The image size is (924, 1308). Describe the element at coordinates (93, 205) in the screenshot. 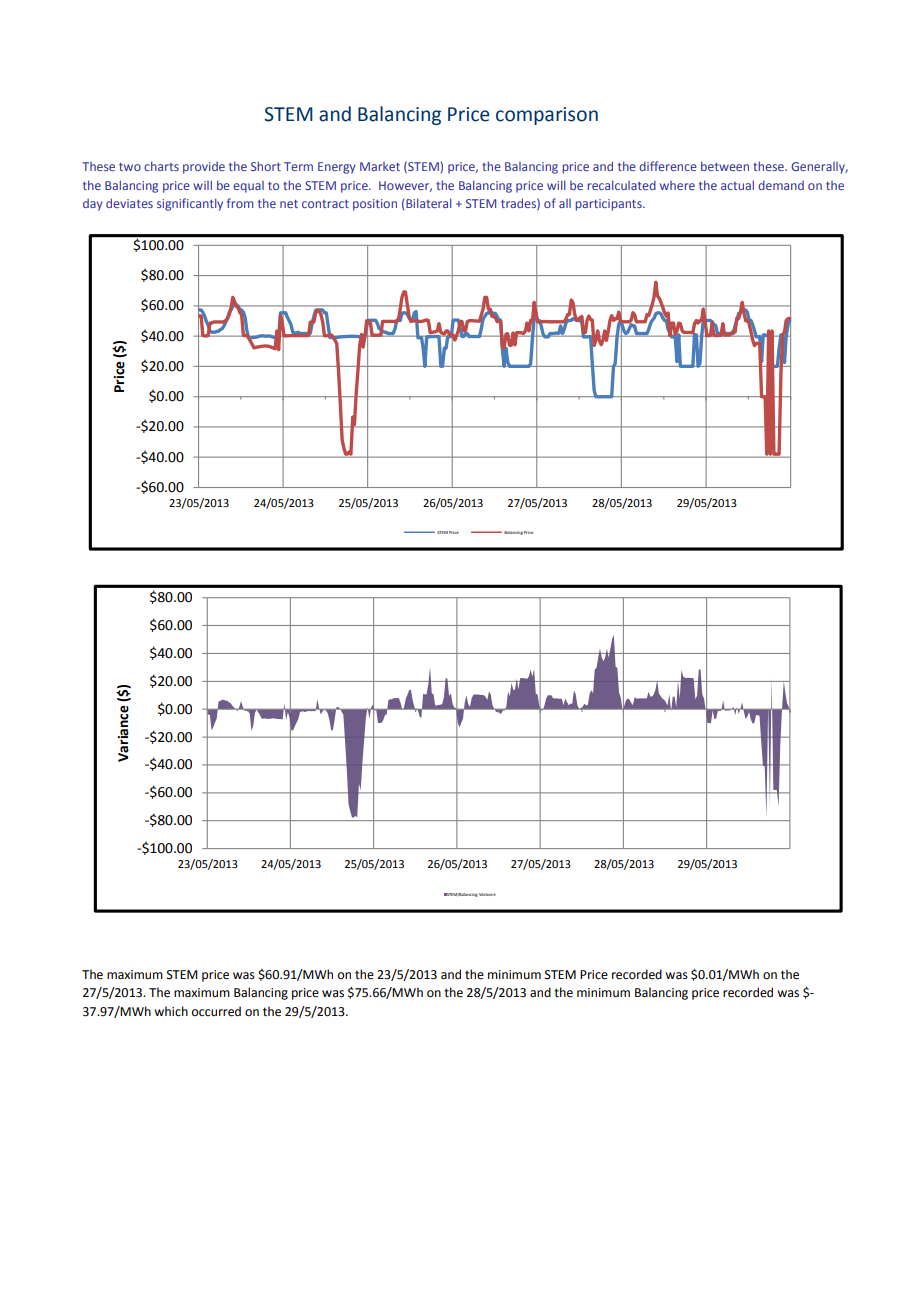

I see `day` at that location.
